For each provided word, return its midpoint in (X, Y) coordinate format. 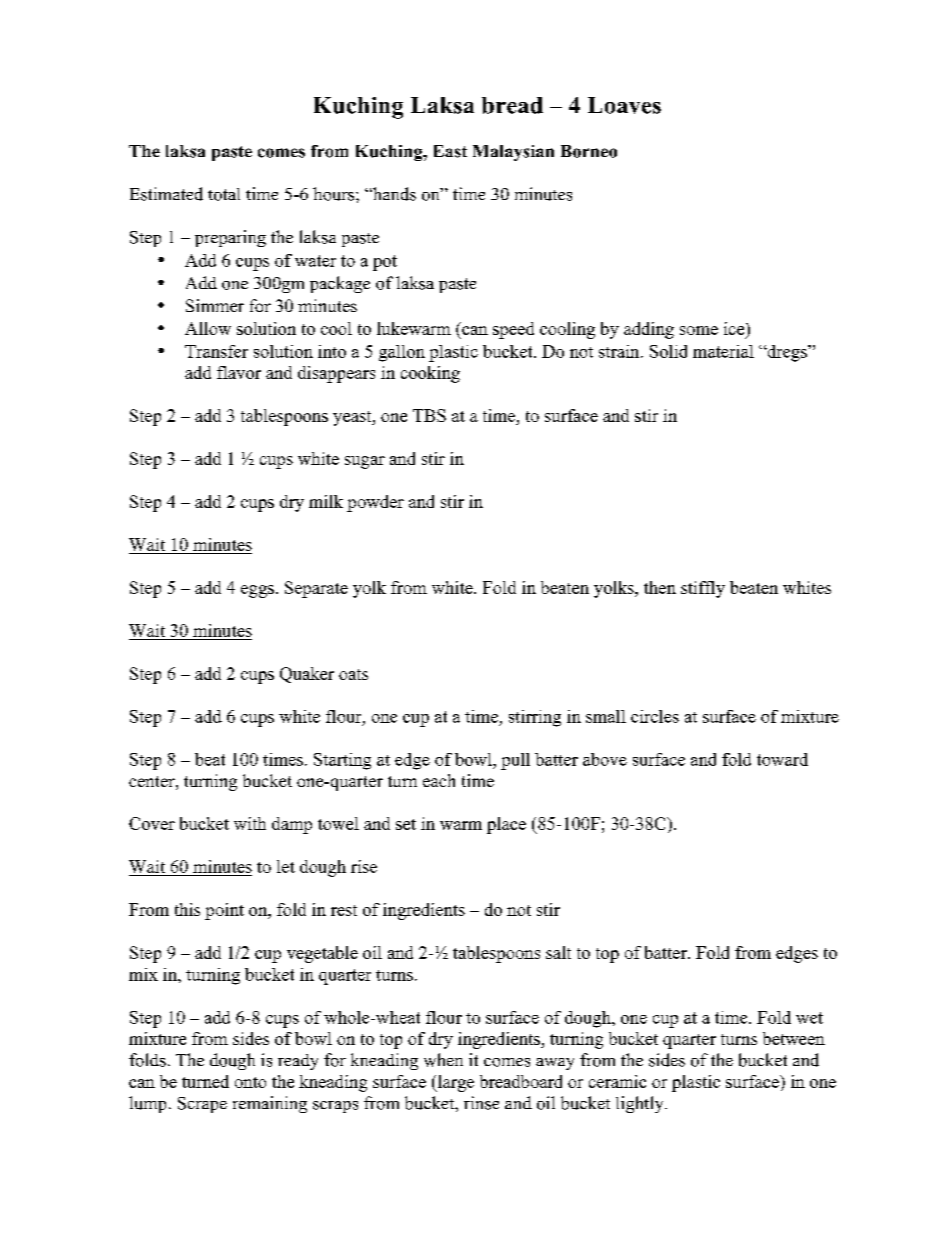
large (454, 1083)
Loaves (624, 105)
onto (250, 1082)
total (224, 194)
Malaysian (513, 153)
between (794, 1038)
